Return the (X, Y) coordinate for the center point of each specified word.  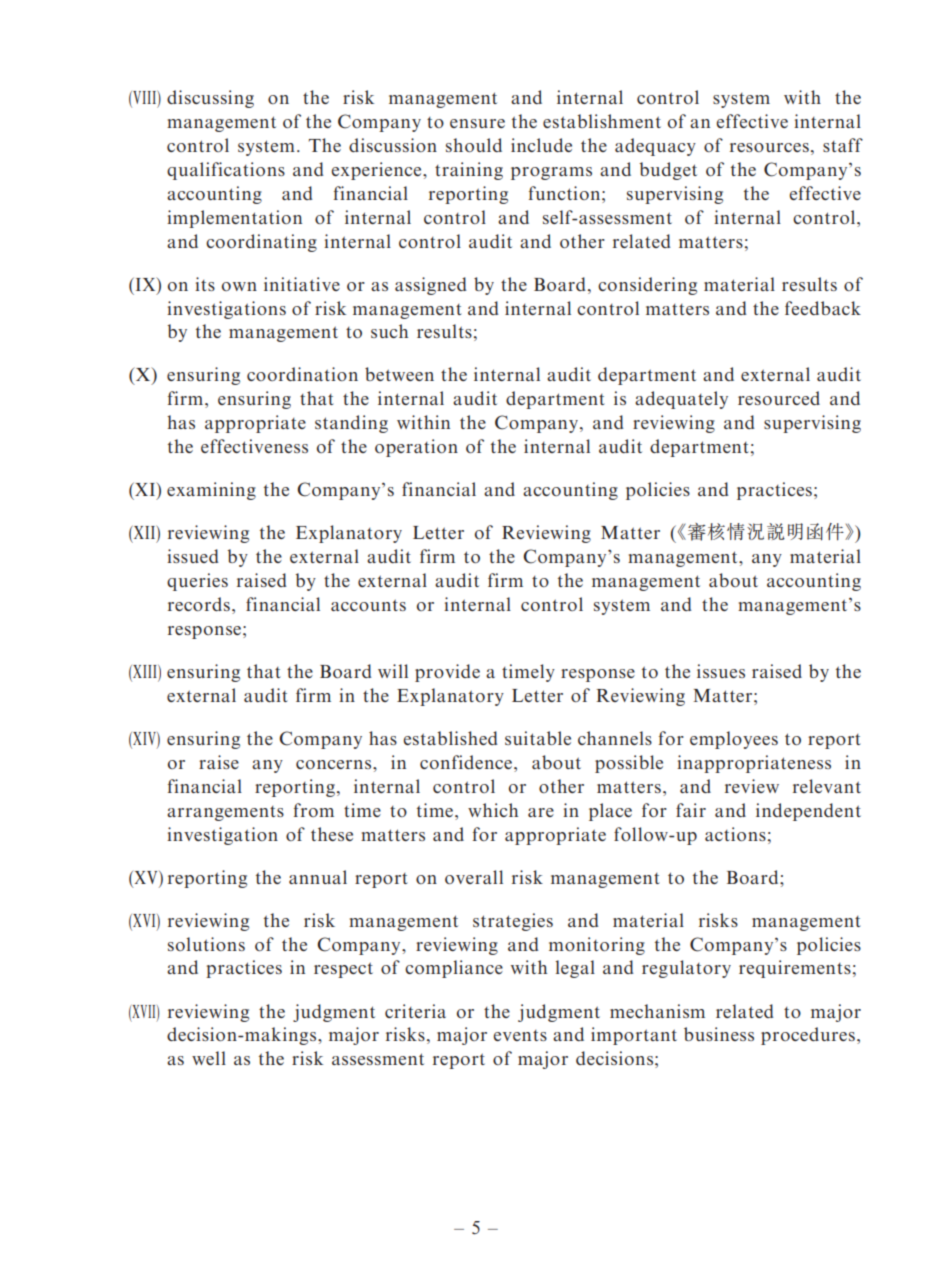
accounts (368, 605)
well (209, 1058)
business (719, 1034)
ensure (477, 123)
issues (721, 671)
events (520, 1035)
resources (769, 147)
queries (197, 582)
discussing (210, 99)
